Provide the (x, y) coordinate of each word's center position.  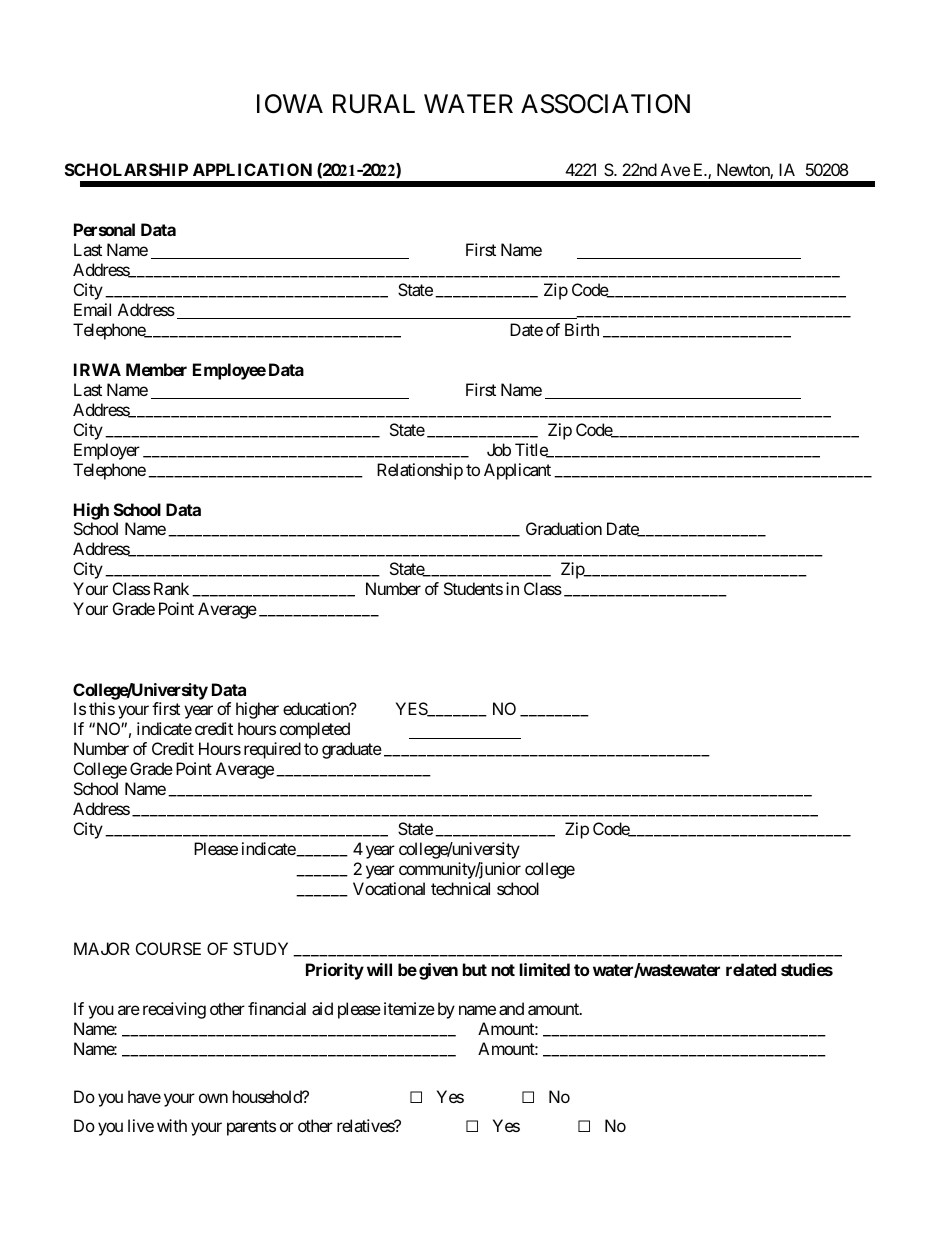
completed (315, 730)
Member (156, 369)
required (272, 750)
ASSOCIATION (605, 104)
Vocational (389, 888)
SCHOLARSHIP (126, 169)
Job (499, 449)
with (172, 1125)
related (751, 969)
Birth (582, 329)
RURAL (374, 104)
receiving (174, 1010)
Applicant (517, 471)
